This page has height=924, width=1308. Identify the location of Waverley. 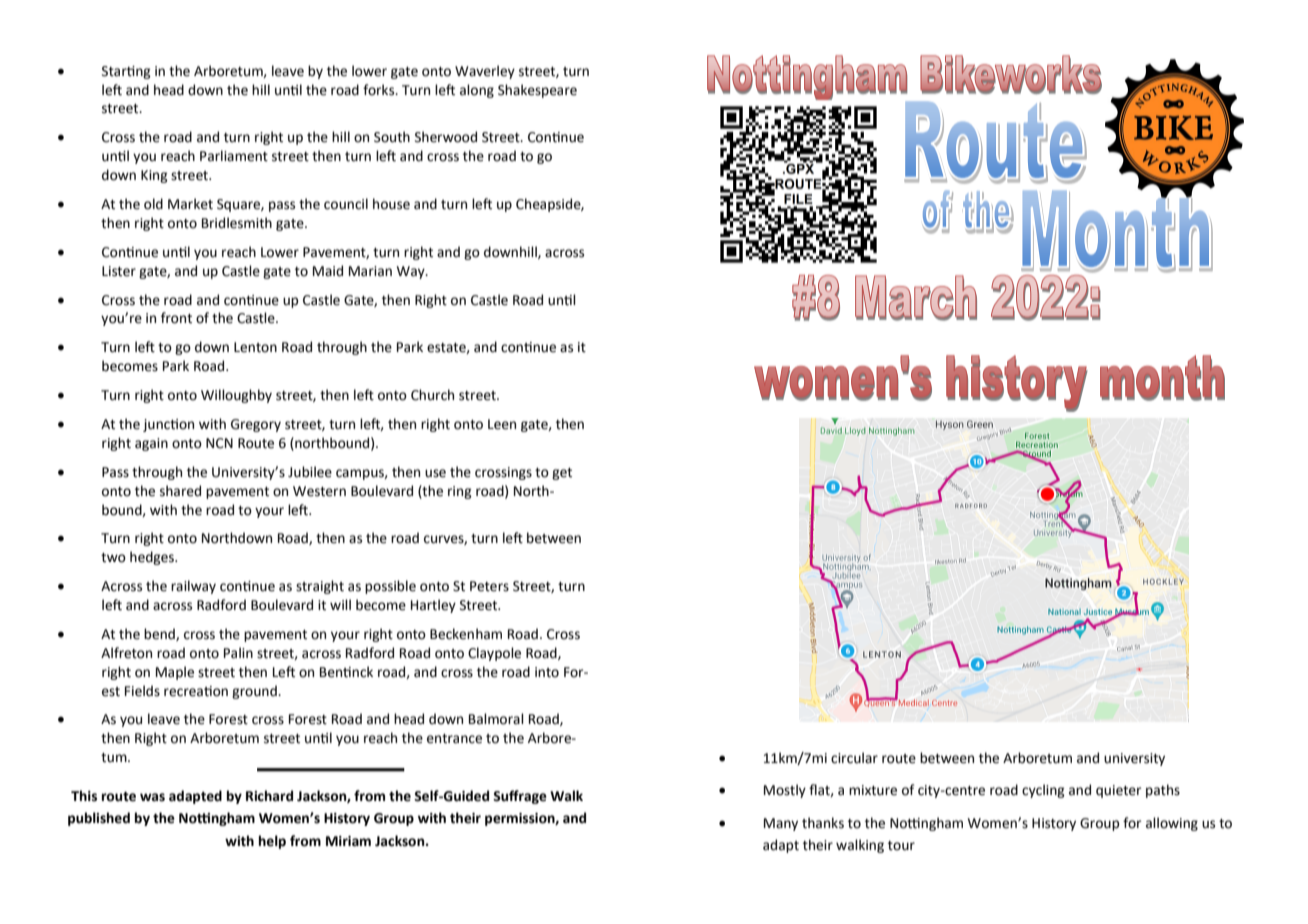
(485, 72).
